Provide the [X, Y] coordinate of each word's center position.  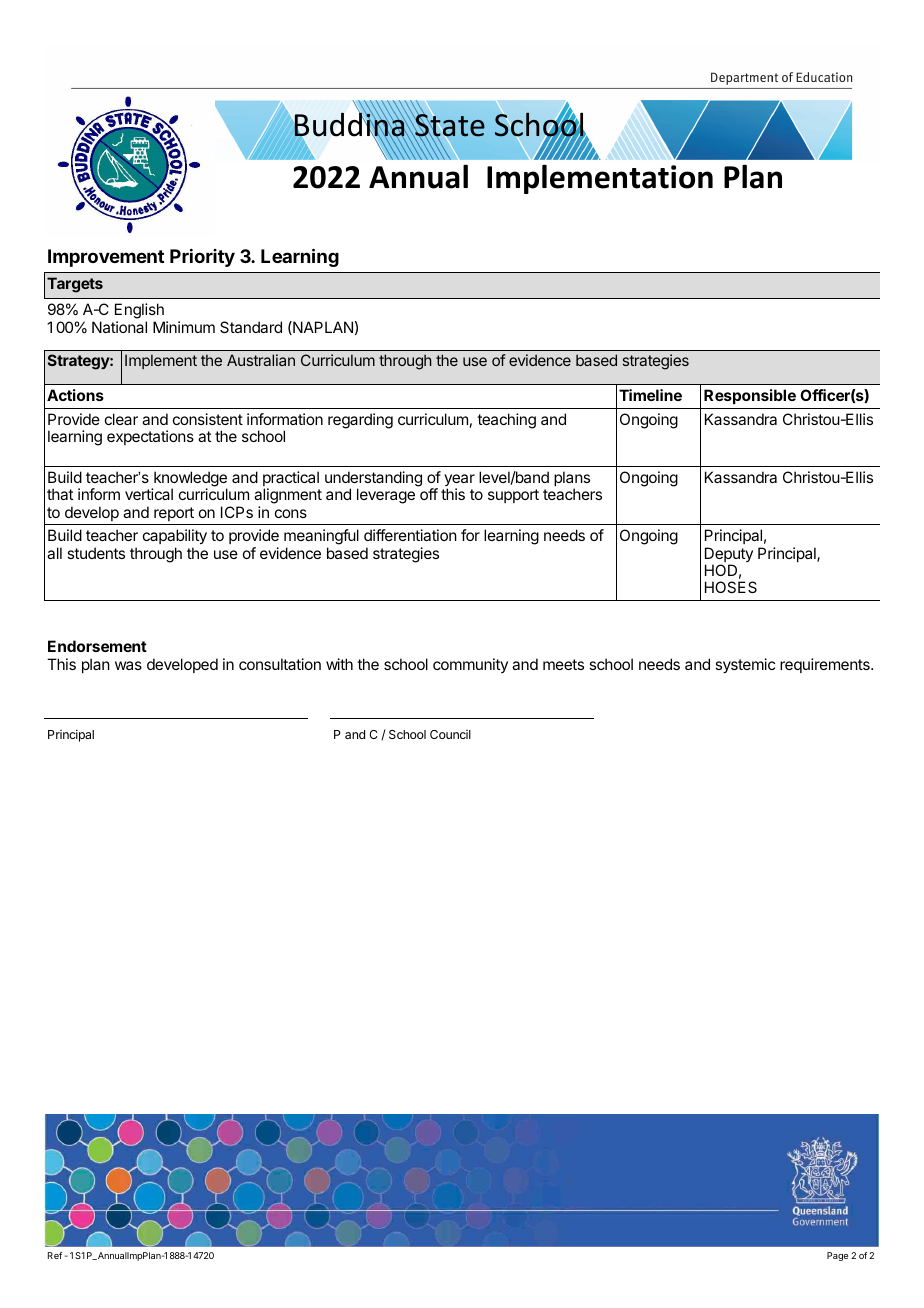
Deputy [729, 556]
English [140, 312]
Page [837, 1256]
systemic [745, 666]
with [339, 664]
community [470, 665]
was [128, 665]
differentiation [410, 535]
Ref [55, 1255]
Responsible [750, 396]
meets [563, 664]
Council [450, 734]
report [174, 514]
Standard [251, 327]
